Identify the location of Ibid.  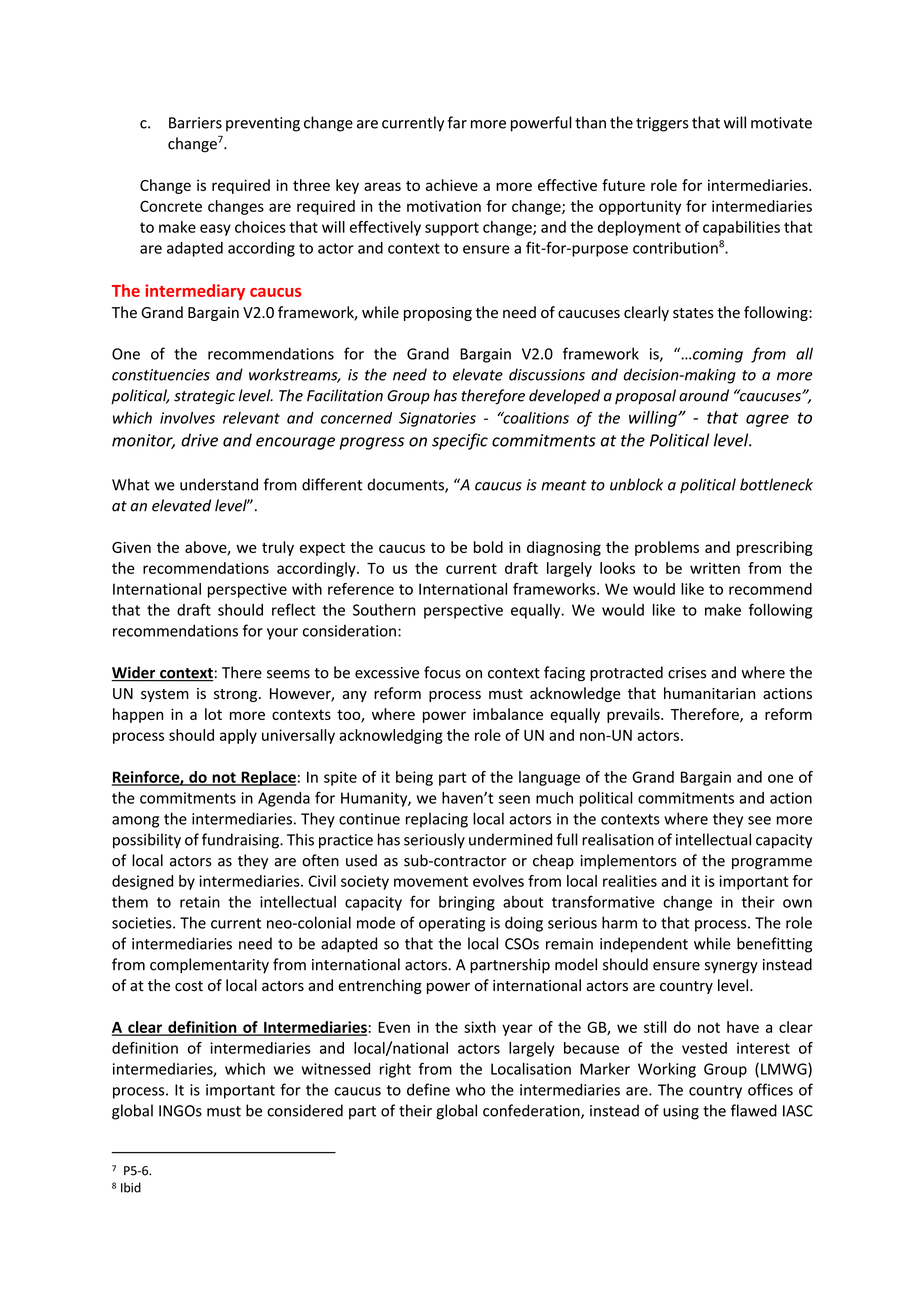
(131, 1187).
